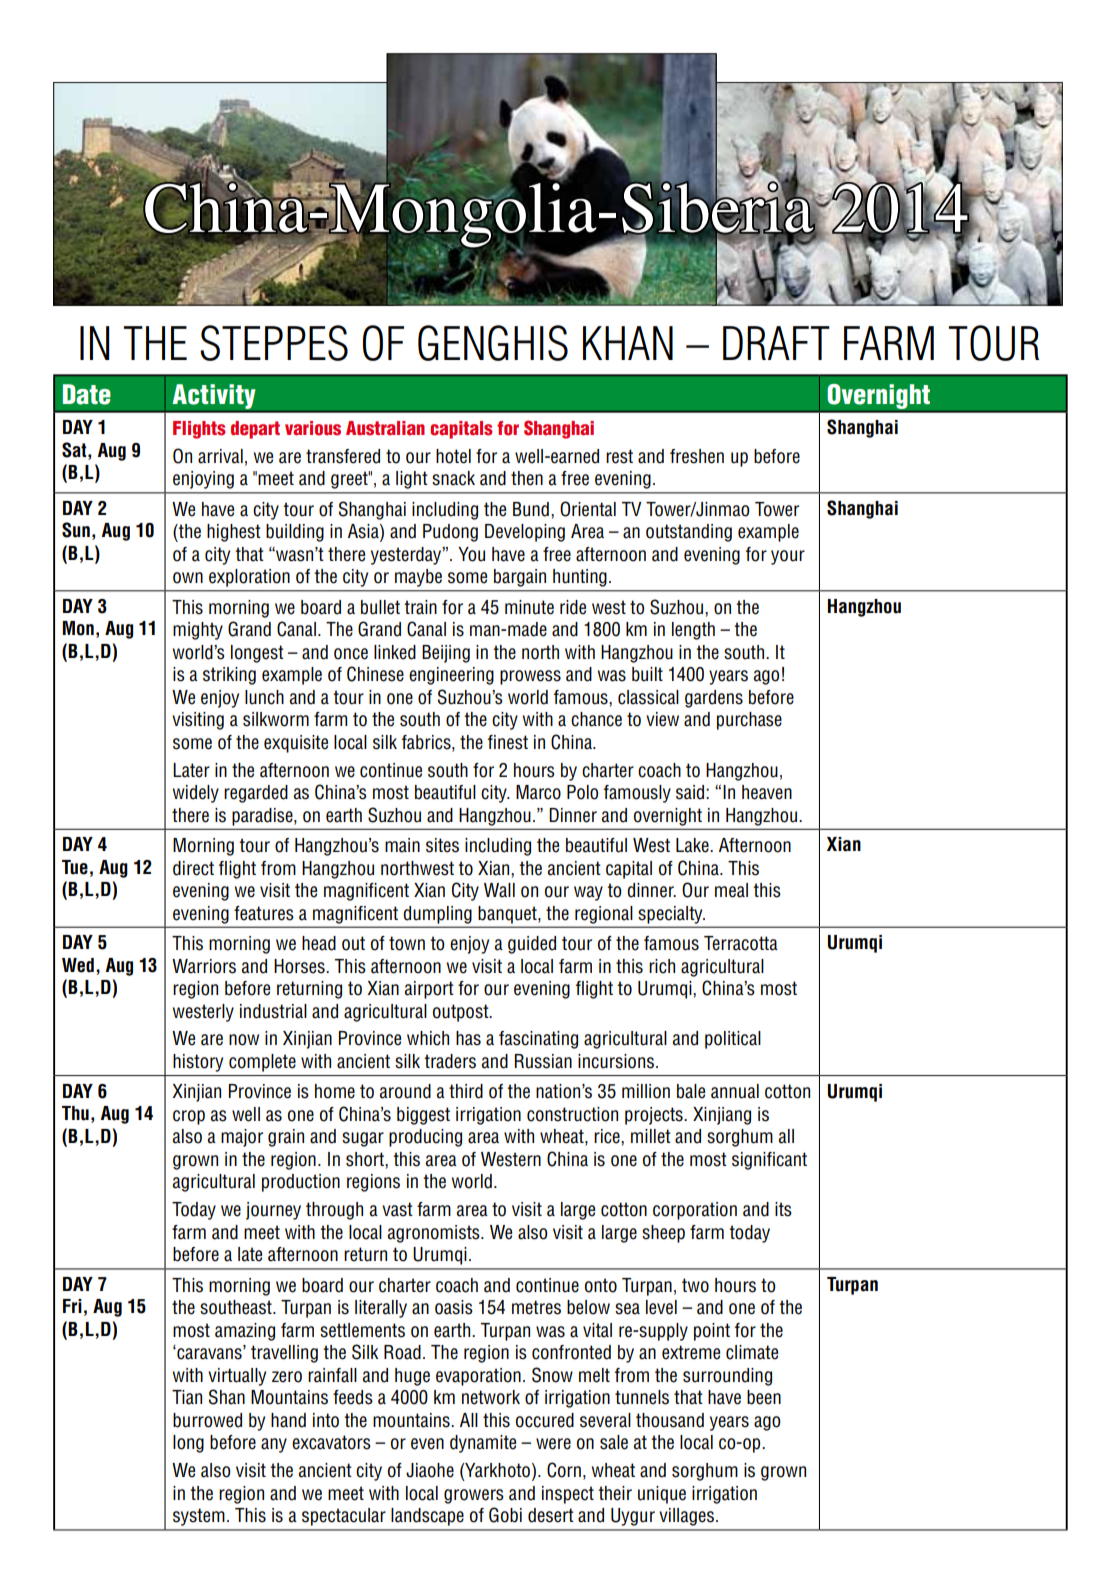 The width and height of the document is (1118, 1581). I want to click on Australian, so click(385, 428).
